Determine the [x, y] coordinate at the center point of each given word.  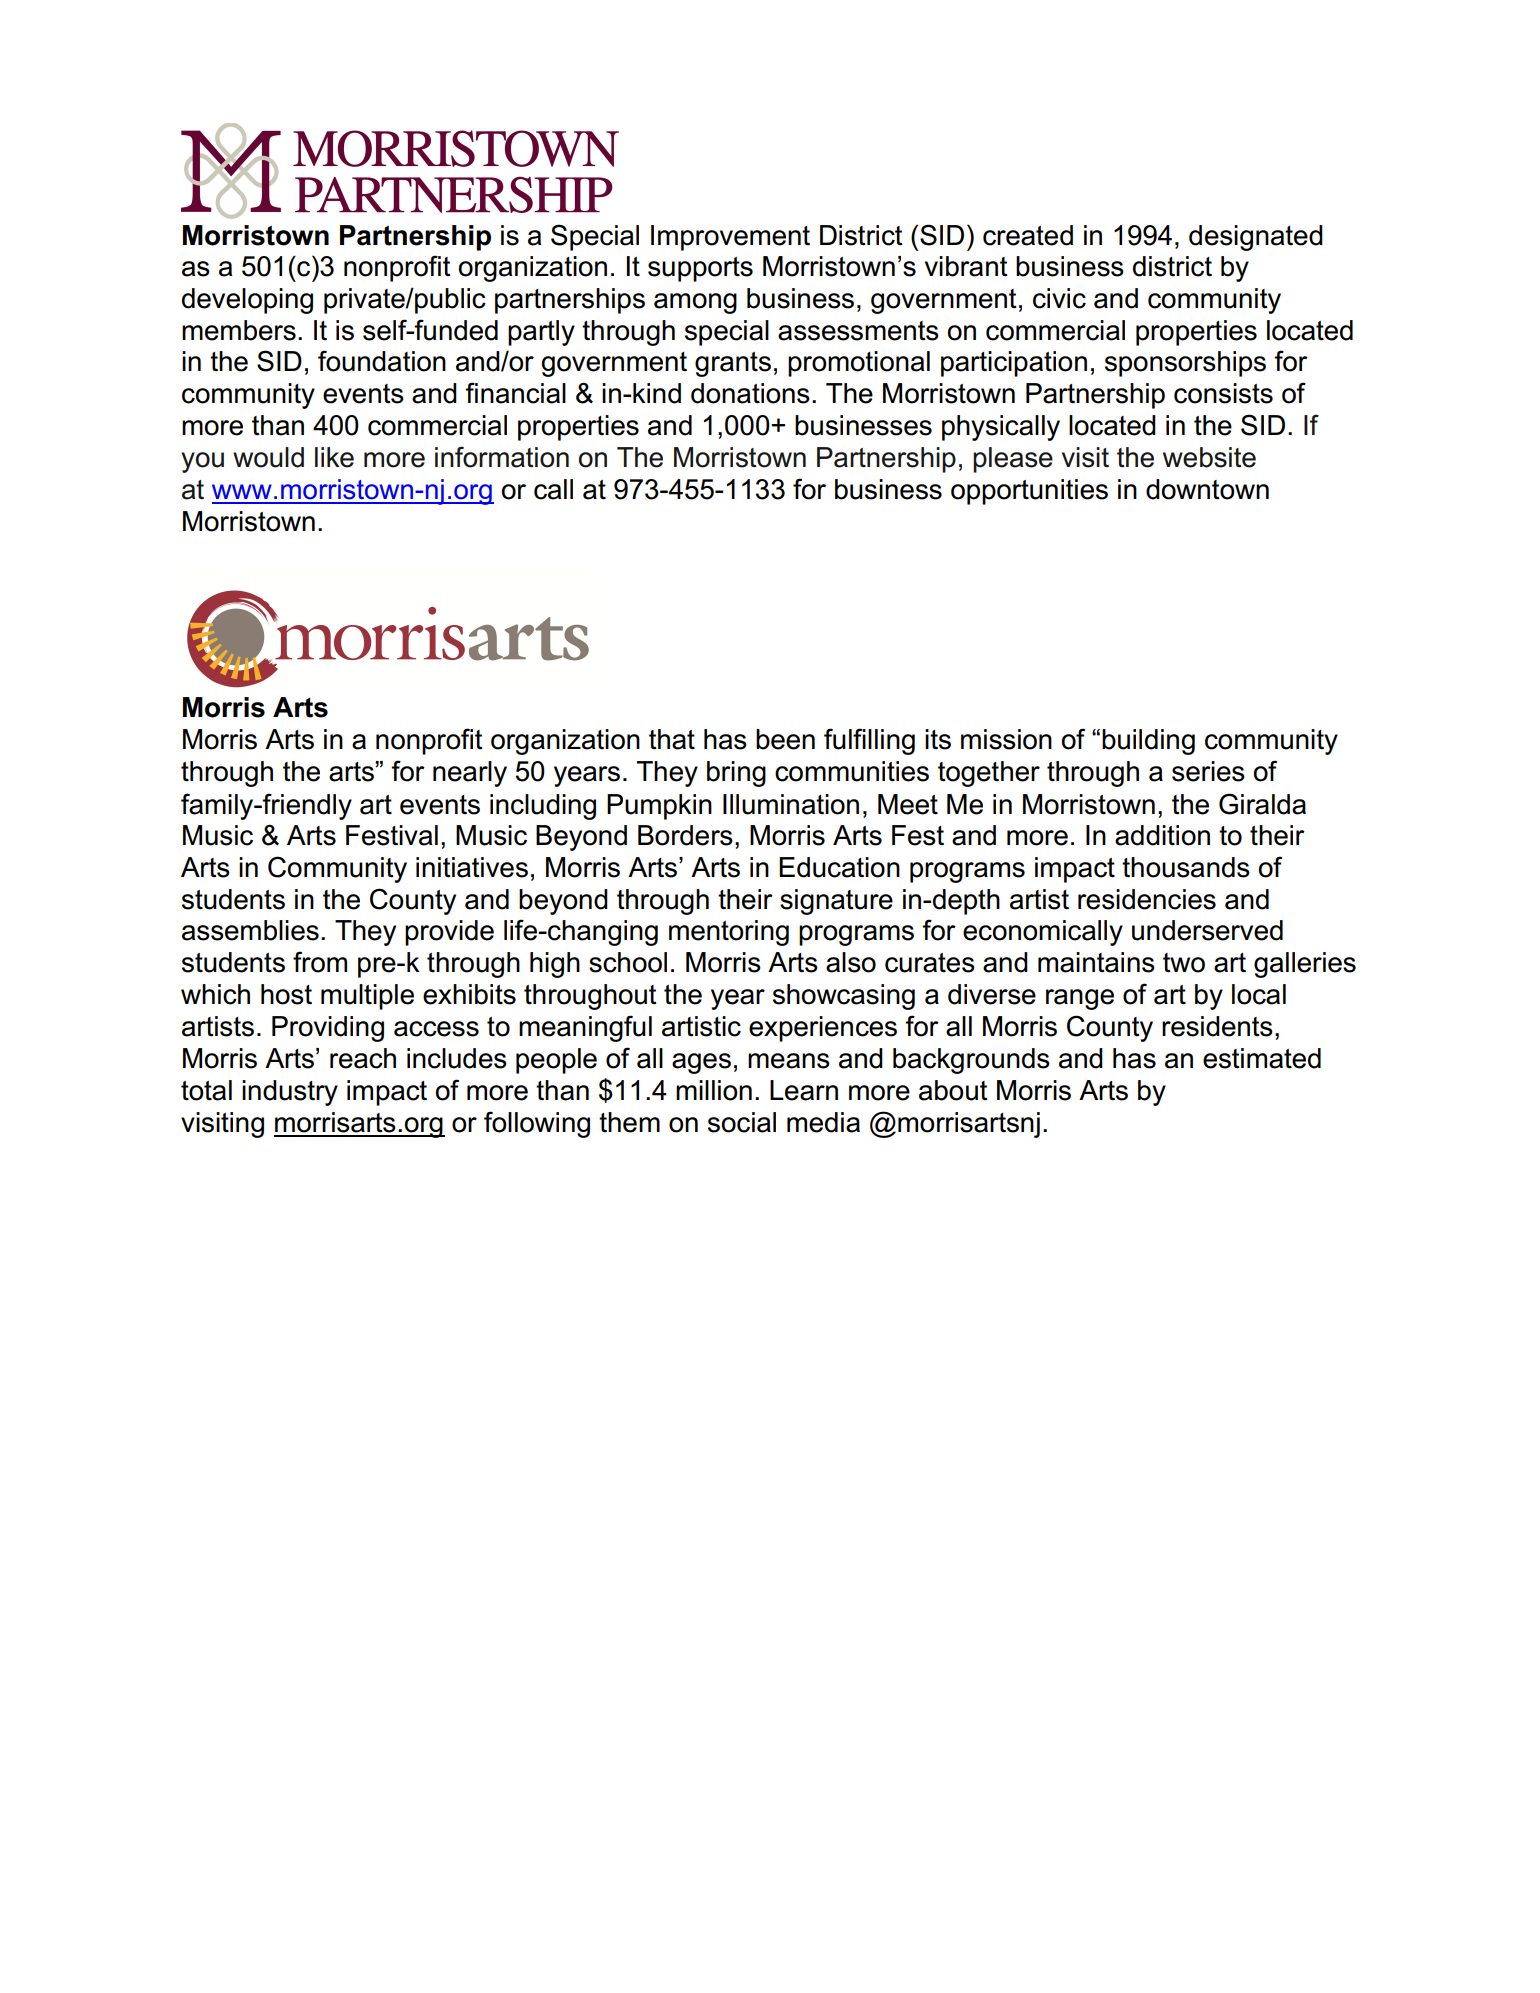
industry [290, 1093]
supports [700, 269]
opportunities [1029, 492]
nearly [470, 774]
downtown [1207, 489]
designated [1256, 238]
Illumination [791, 804]
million [714, 1090]
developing [247, 301]
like [334, 457]
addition [1162, 835]
